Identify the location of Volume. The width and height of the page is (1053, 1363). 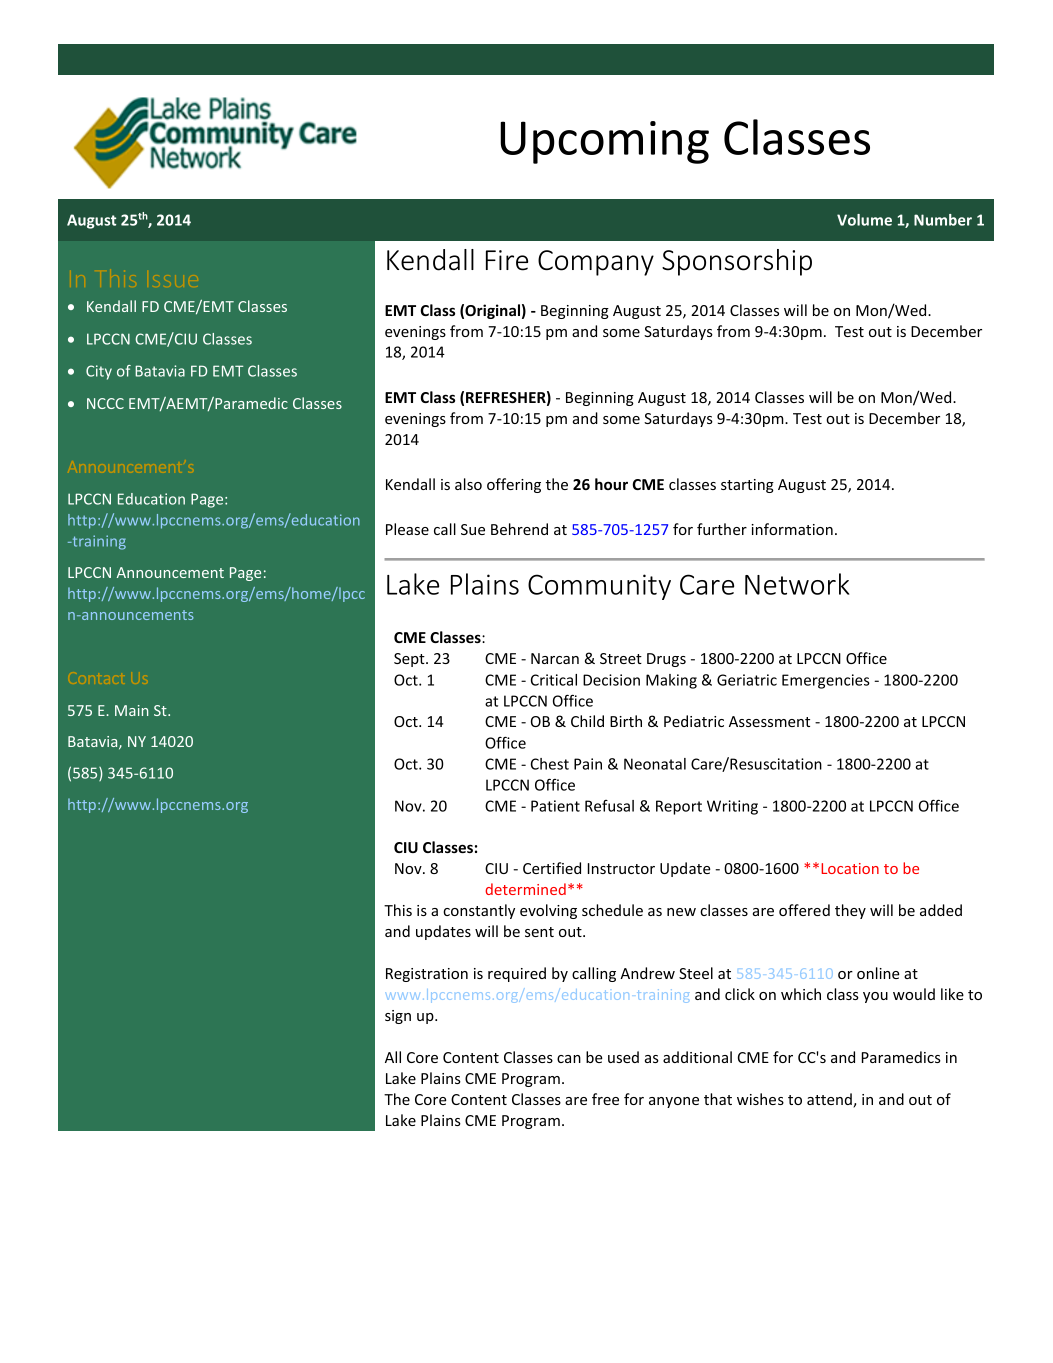
(864, 220).
